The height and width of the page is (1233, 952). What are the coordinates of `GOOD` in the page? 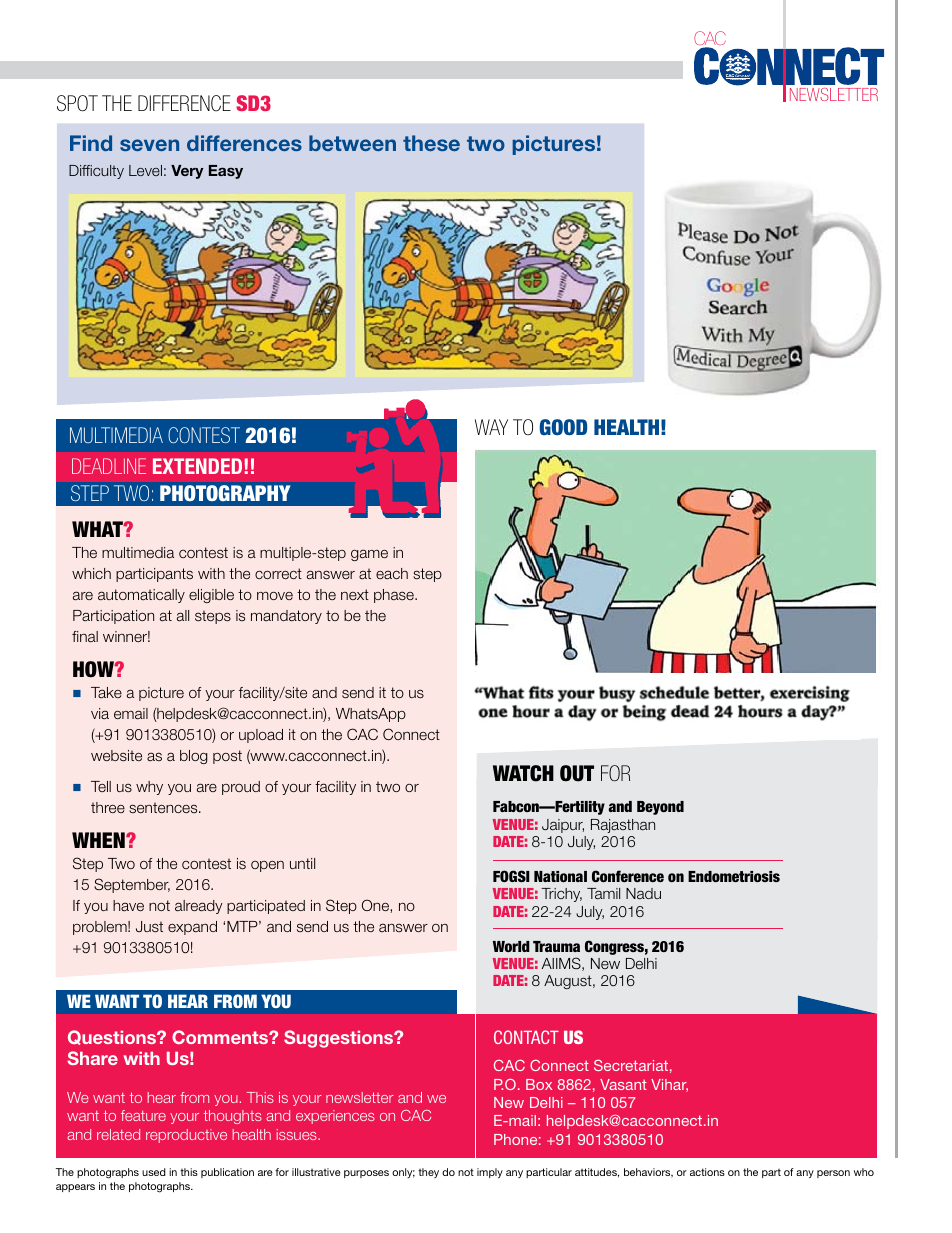 It's located at (563, 427).
